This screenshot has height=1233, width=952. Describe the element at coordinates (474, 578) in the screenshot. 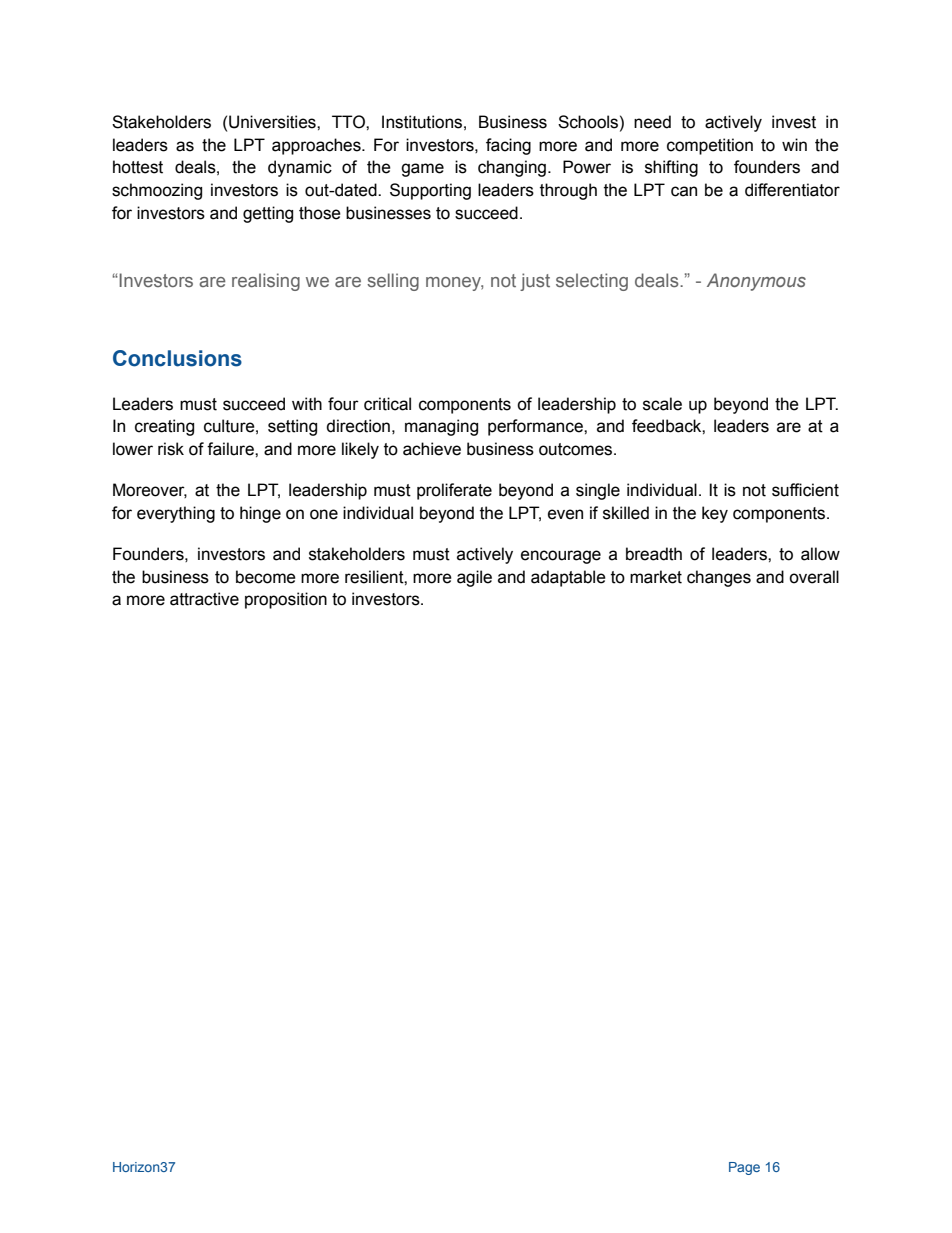

I see `agile` at that location.
